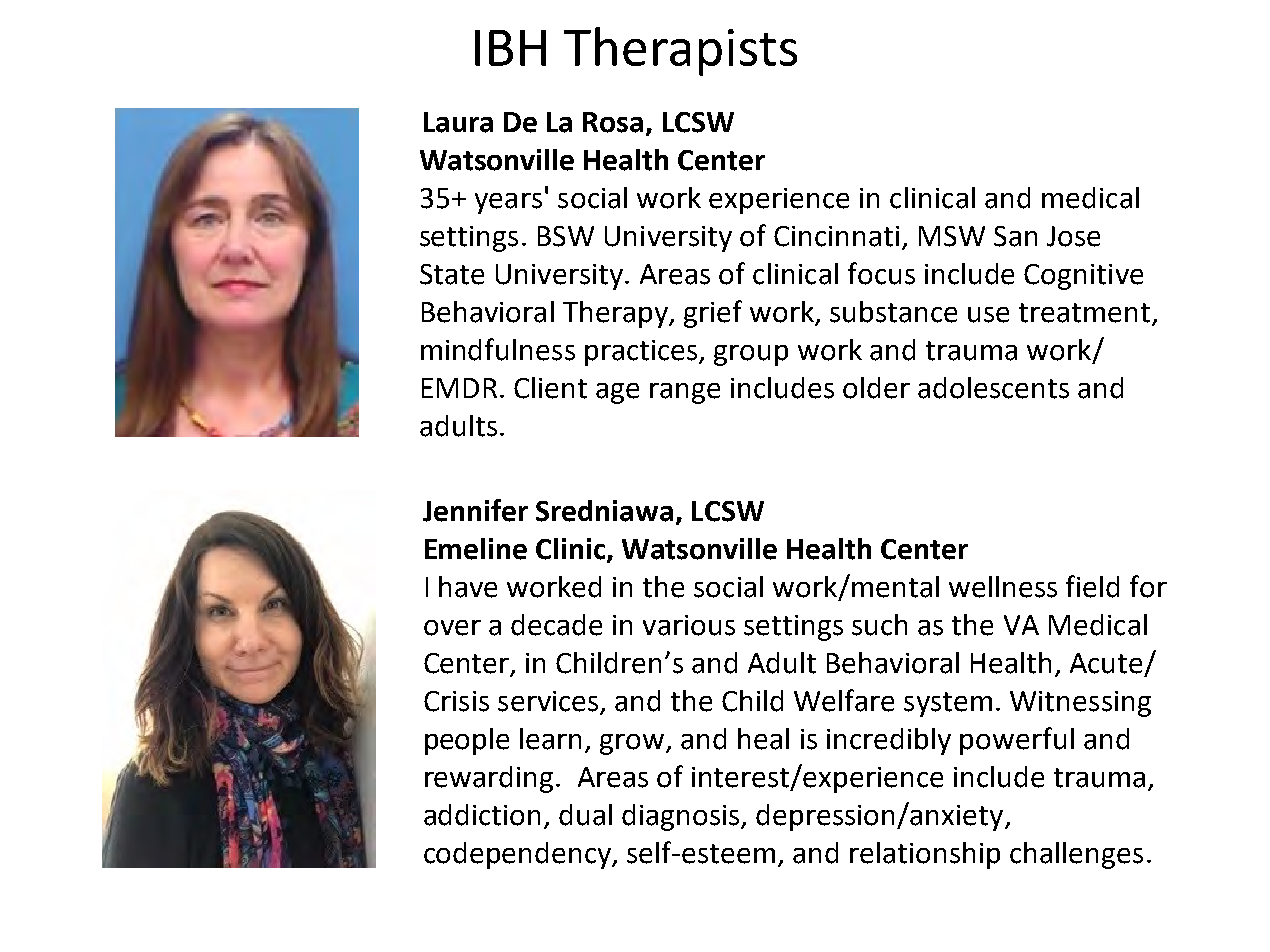  Describe the element at coordinates (1083, 277) in the screenshot. I see `Cognitive` at that location.
